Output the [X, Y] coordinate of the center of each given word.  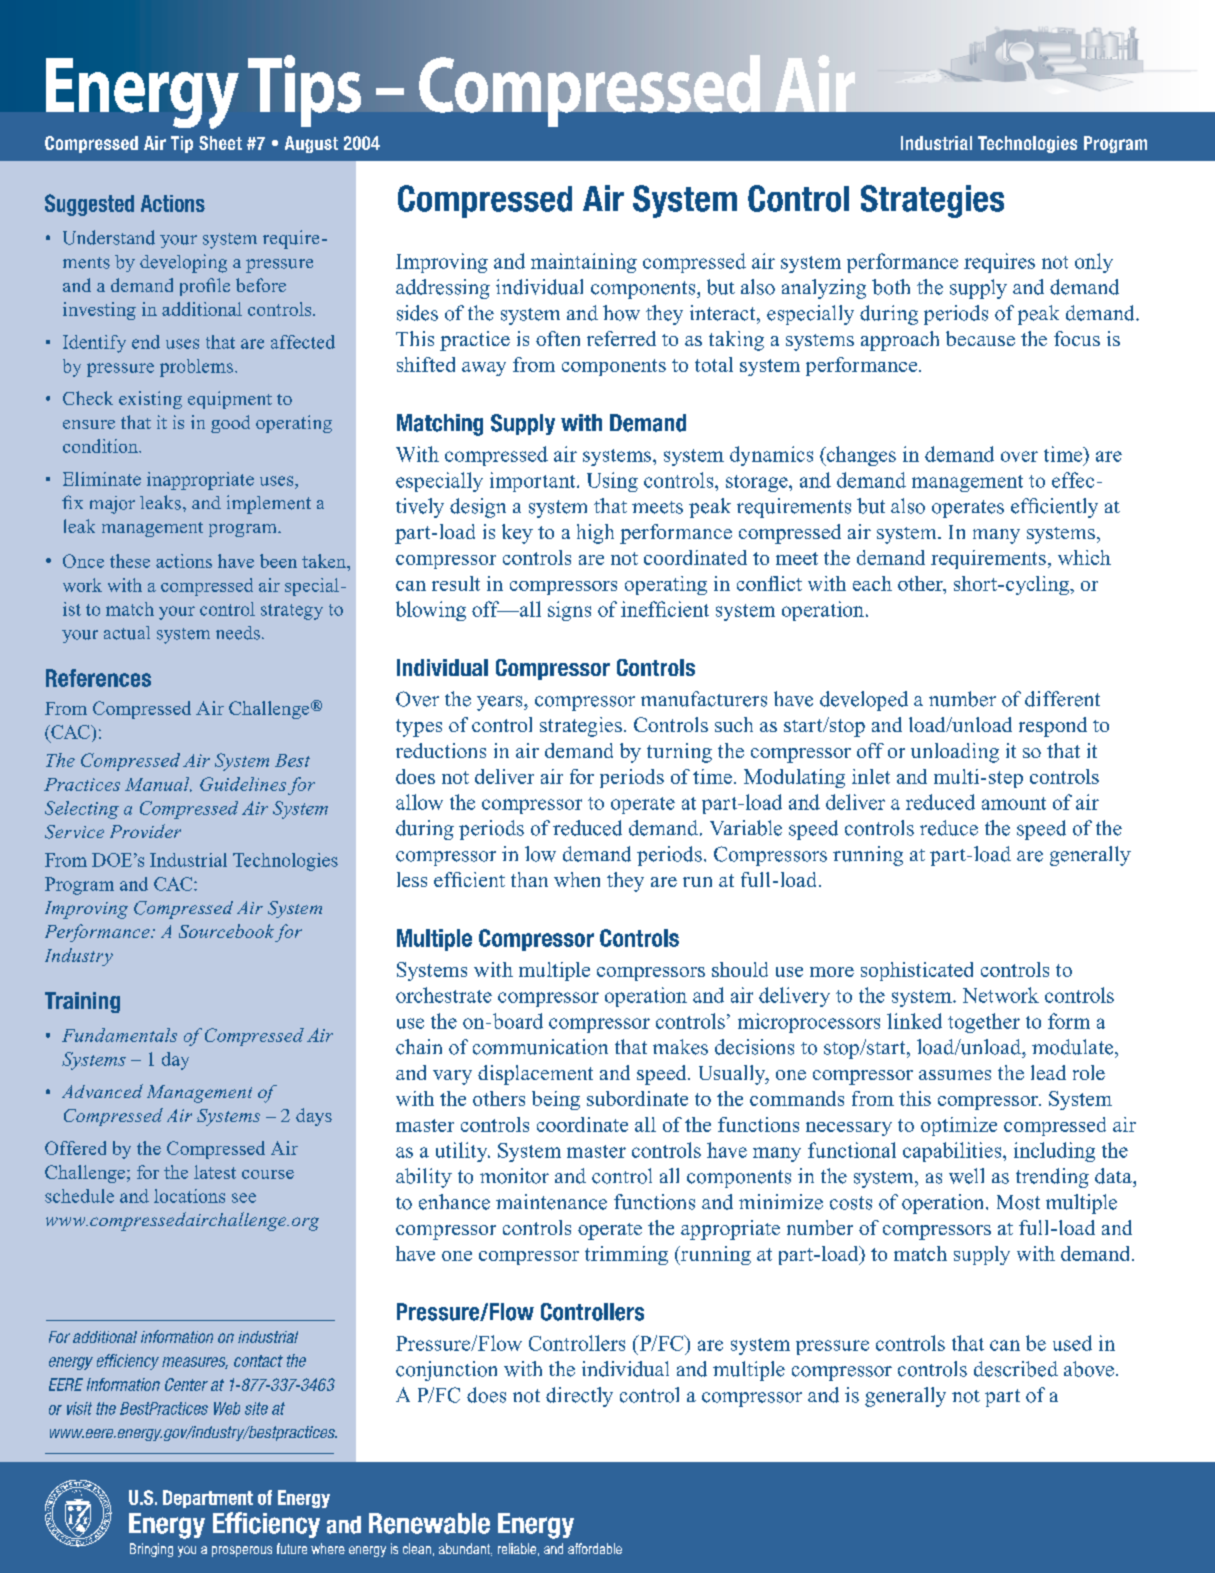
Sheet [220, 143]
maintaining [584, 263]
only [1094, 263]
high [595, 534]
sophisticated [917, 971]
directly [579, 1397]
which [1084, 557]
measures [195, 1363]
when [577, 879]
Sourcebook [226, 931]
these [130, 561]
